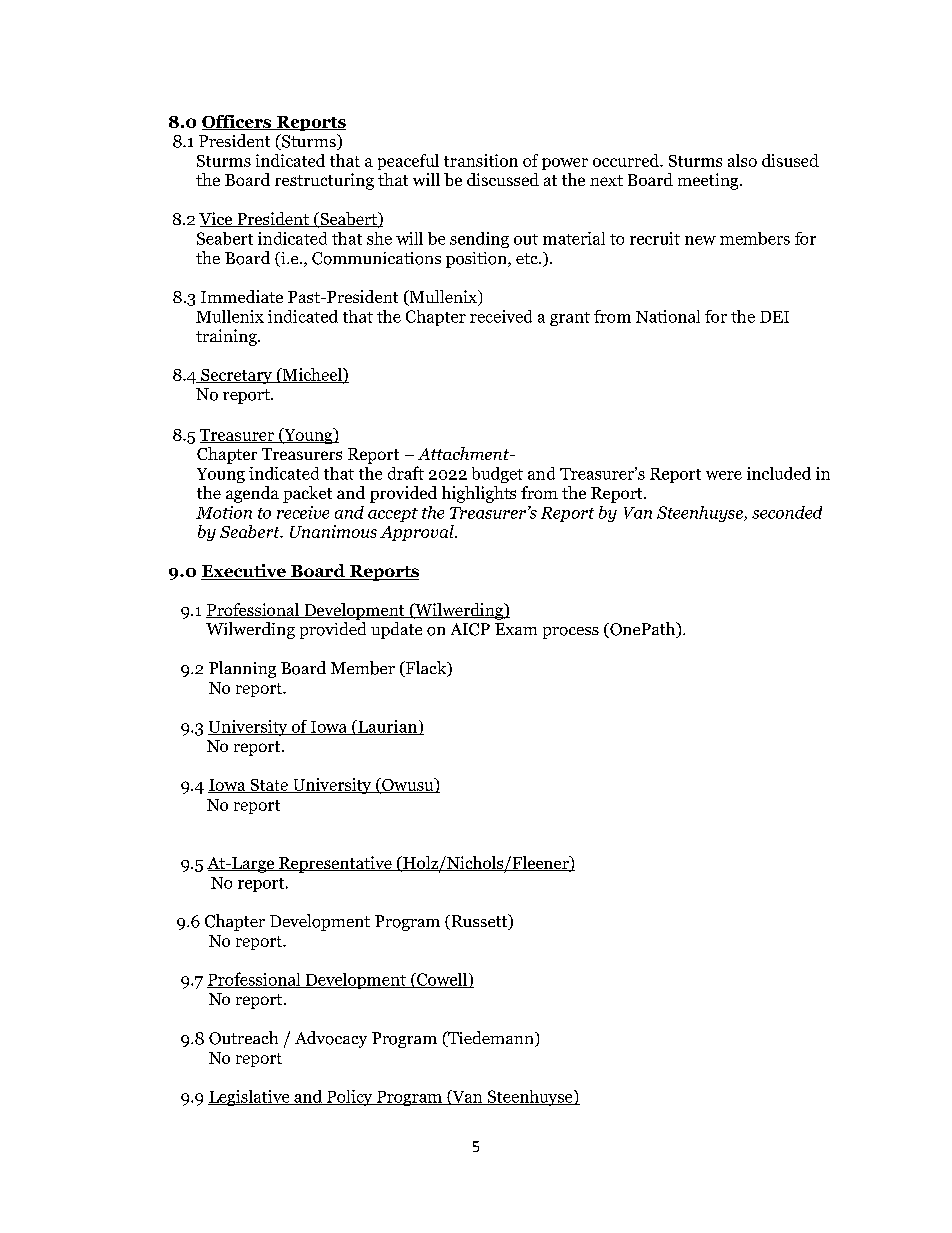  Describe the element at coordinates (331, 1039) in the document. I see `Advocacy` at that location.
